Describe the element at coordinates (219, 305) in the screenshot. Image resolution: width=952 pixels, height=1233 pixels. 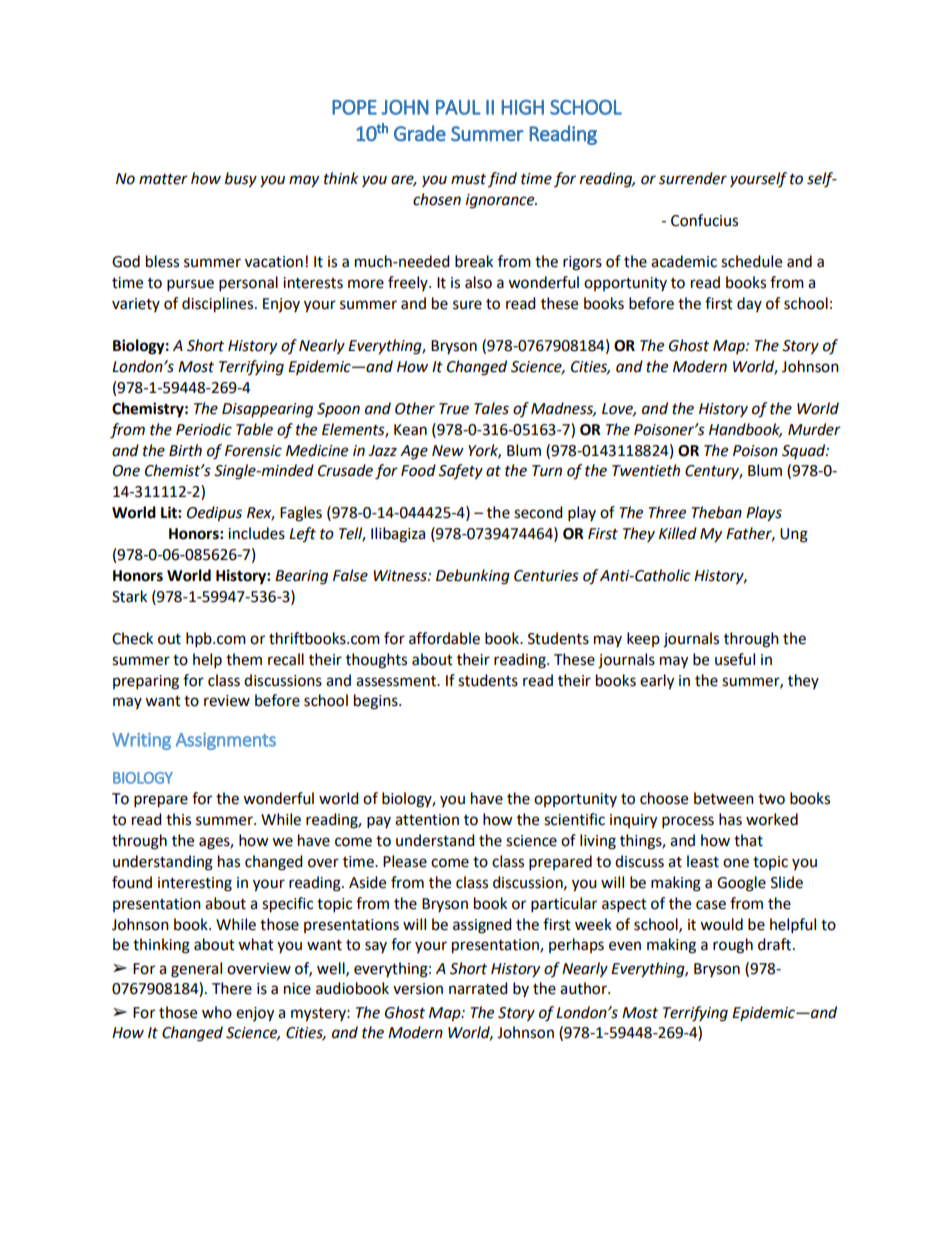
I see `disciplines` at that location.
